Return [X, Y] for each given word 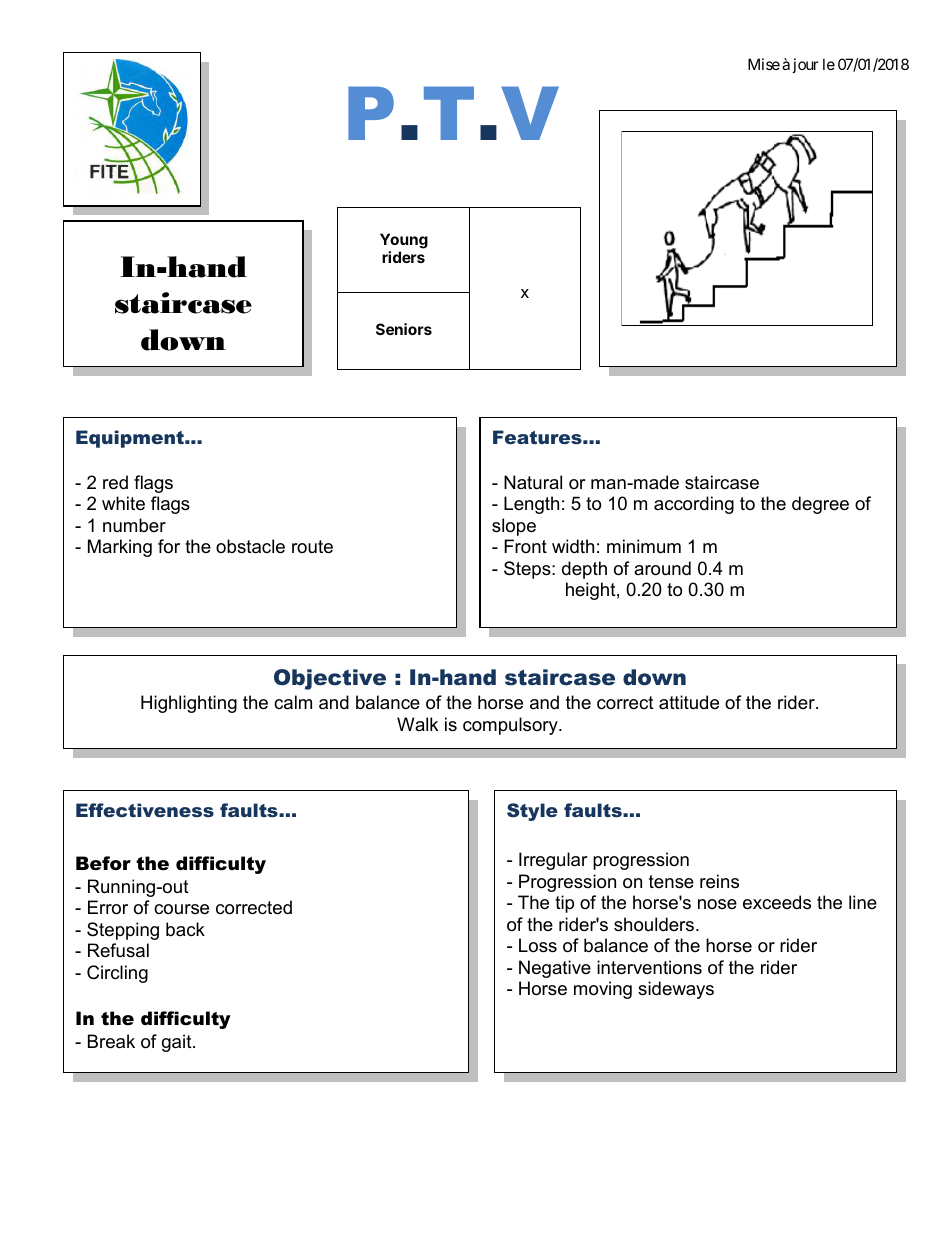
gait [178, 1043]
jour [805, 65]
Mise [764, 64]
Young [404, 242]
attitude [689, 702]
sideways [676, 990]
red [115, 482]
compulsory [511, 726]
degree [820, 505]
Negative [555, 969]
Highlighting [189, 704]
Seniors [404, 329]
